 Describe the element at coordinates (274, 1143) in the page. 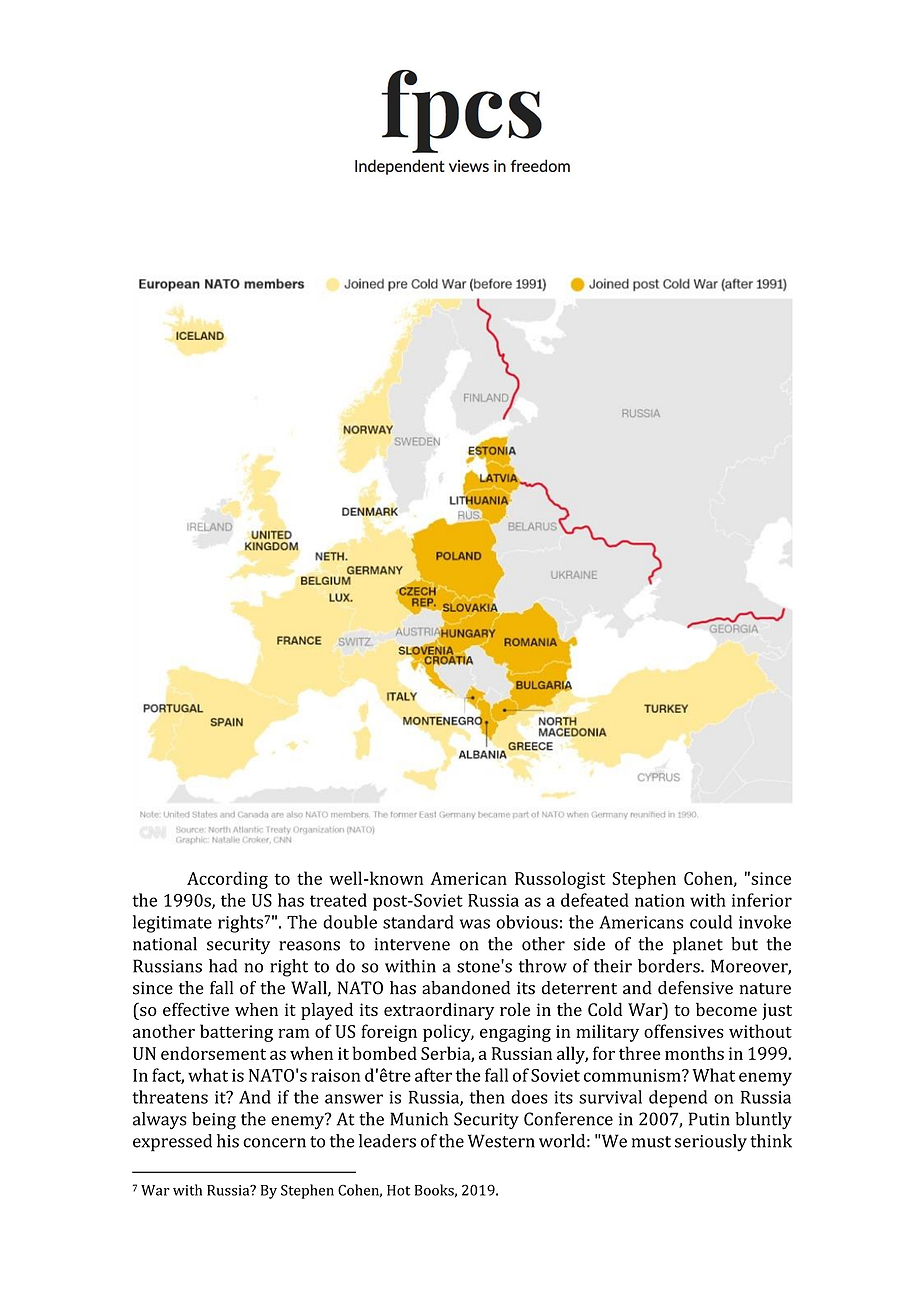

I see `concern` at that location.
